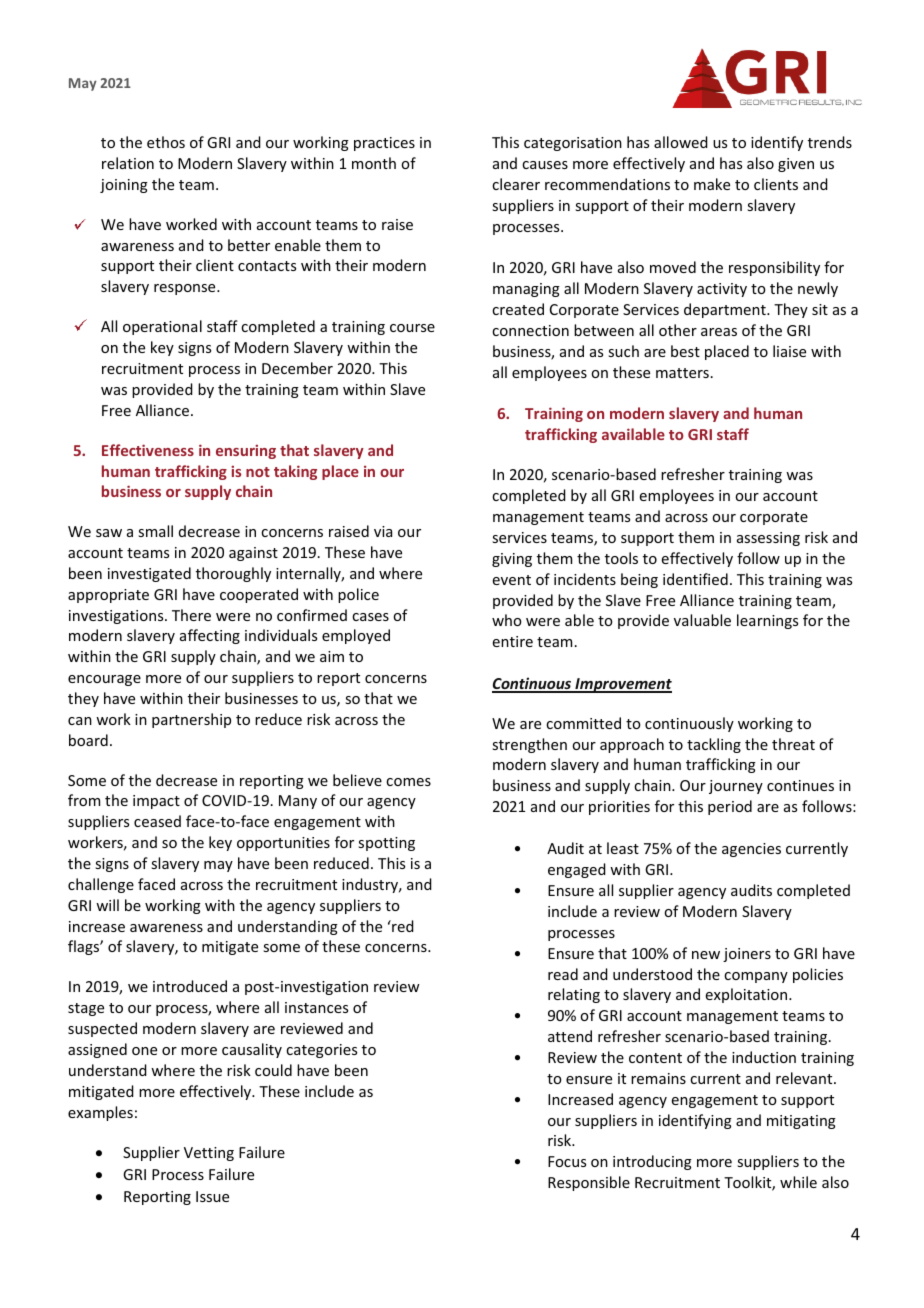  What do you see at coordinates (516, 184) in the document?
I see `clearer` at bounding box center [516, 184].
